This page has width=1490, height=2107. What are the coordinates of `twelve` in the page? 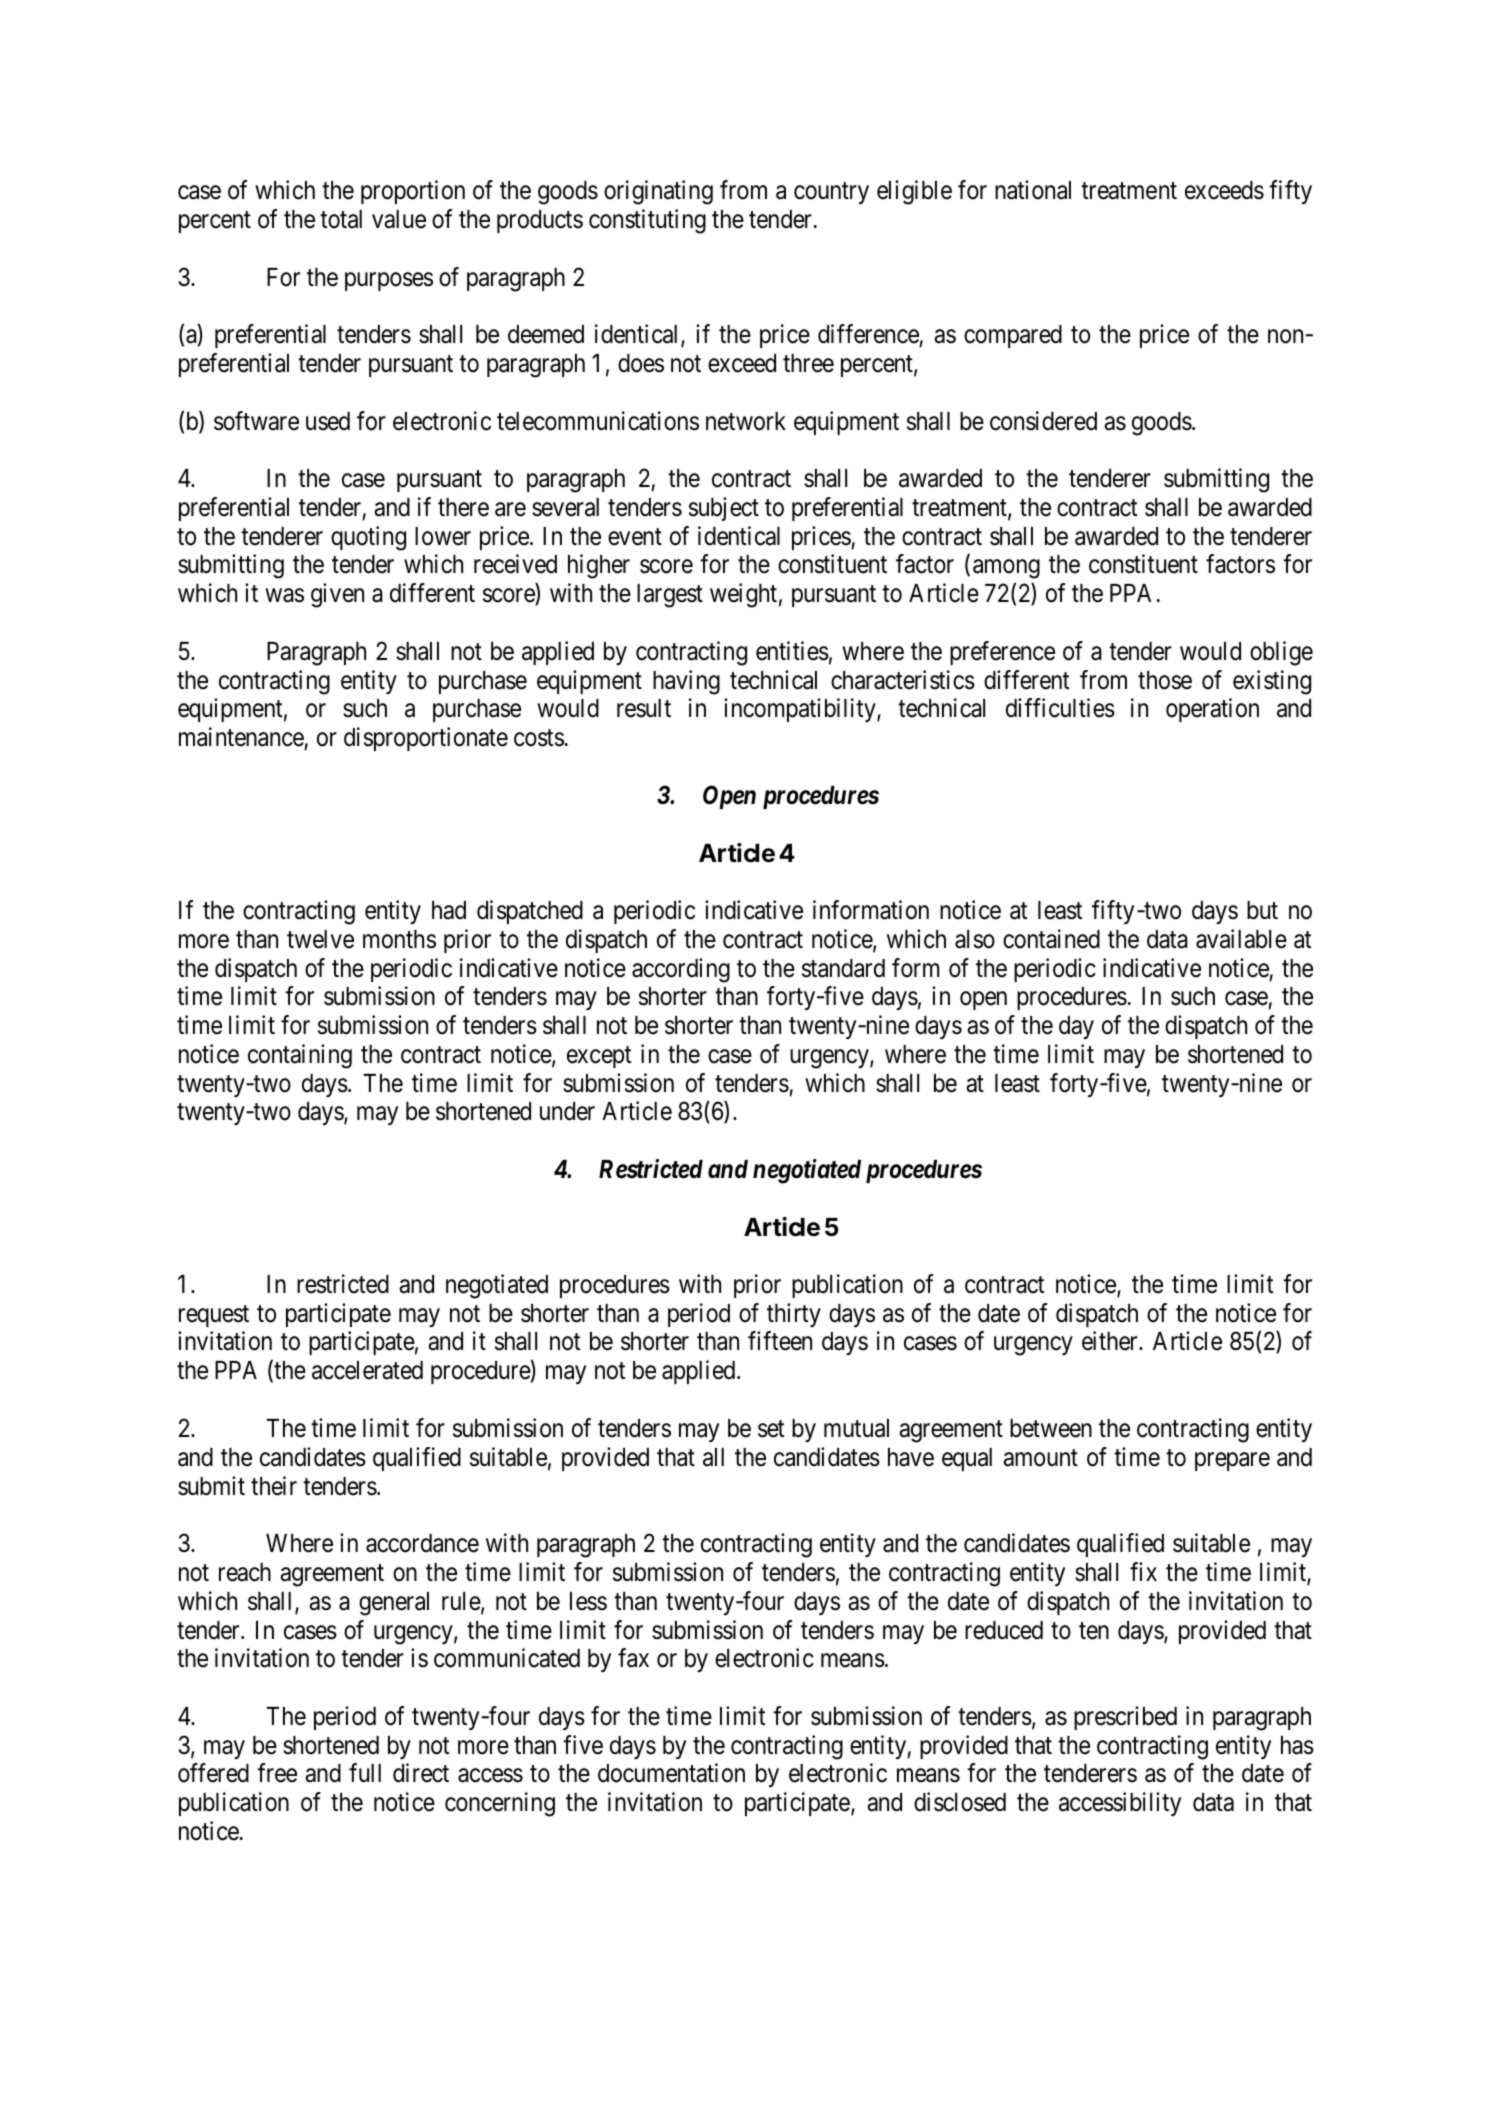 It's located at (320, 939).
